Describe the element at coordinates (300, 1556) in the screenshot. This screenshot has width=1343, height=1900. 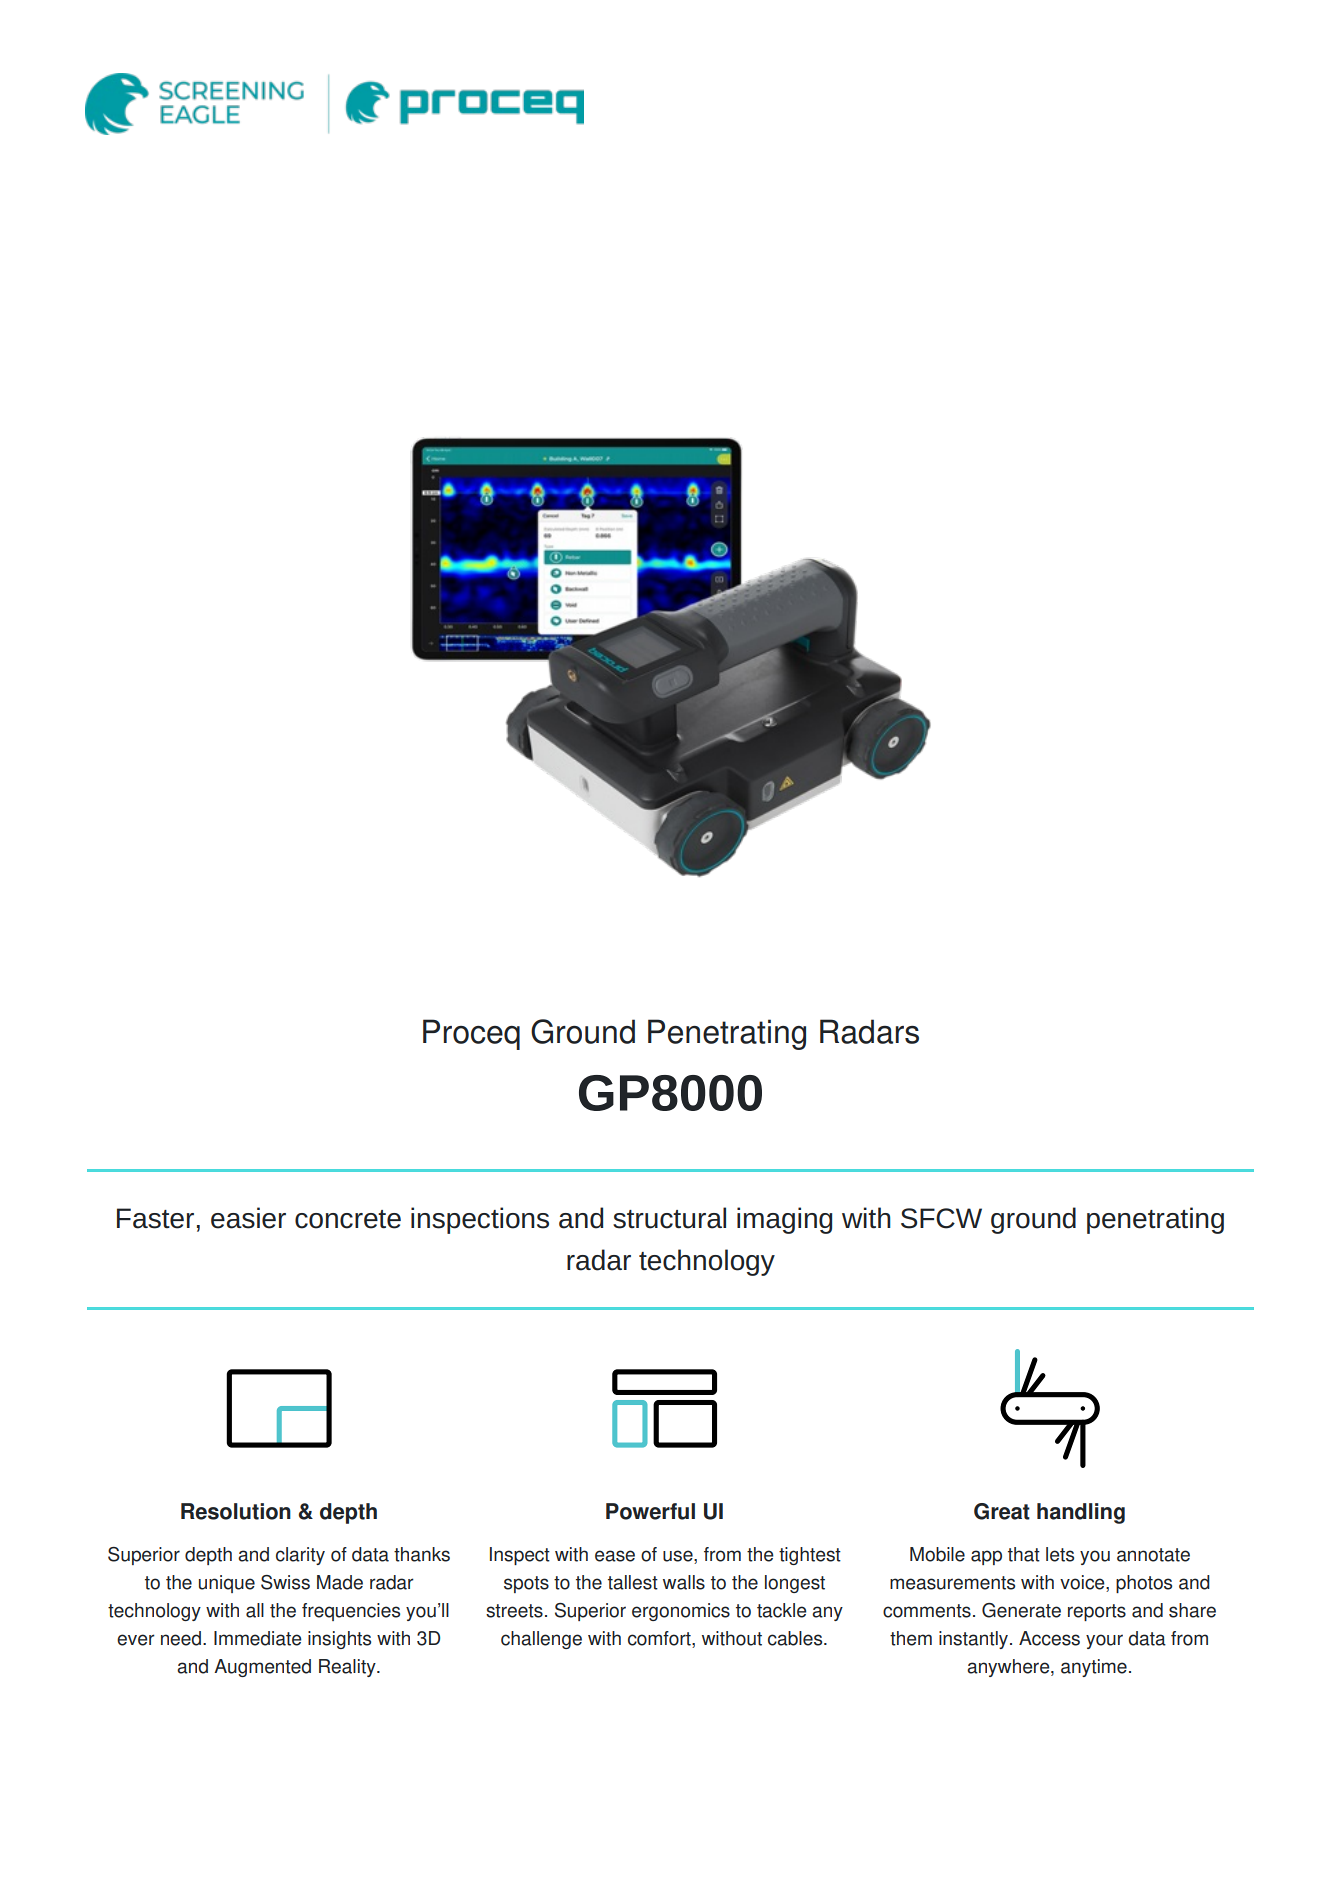
I see `clarity` at that location.
